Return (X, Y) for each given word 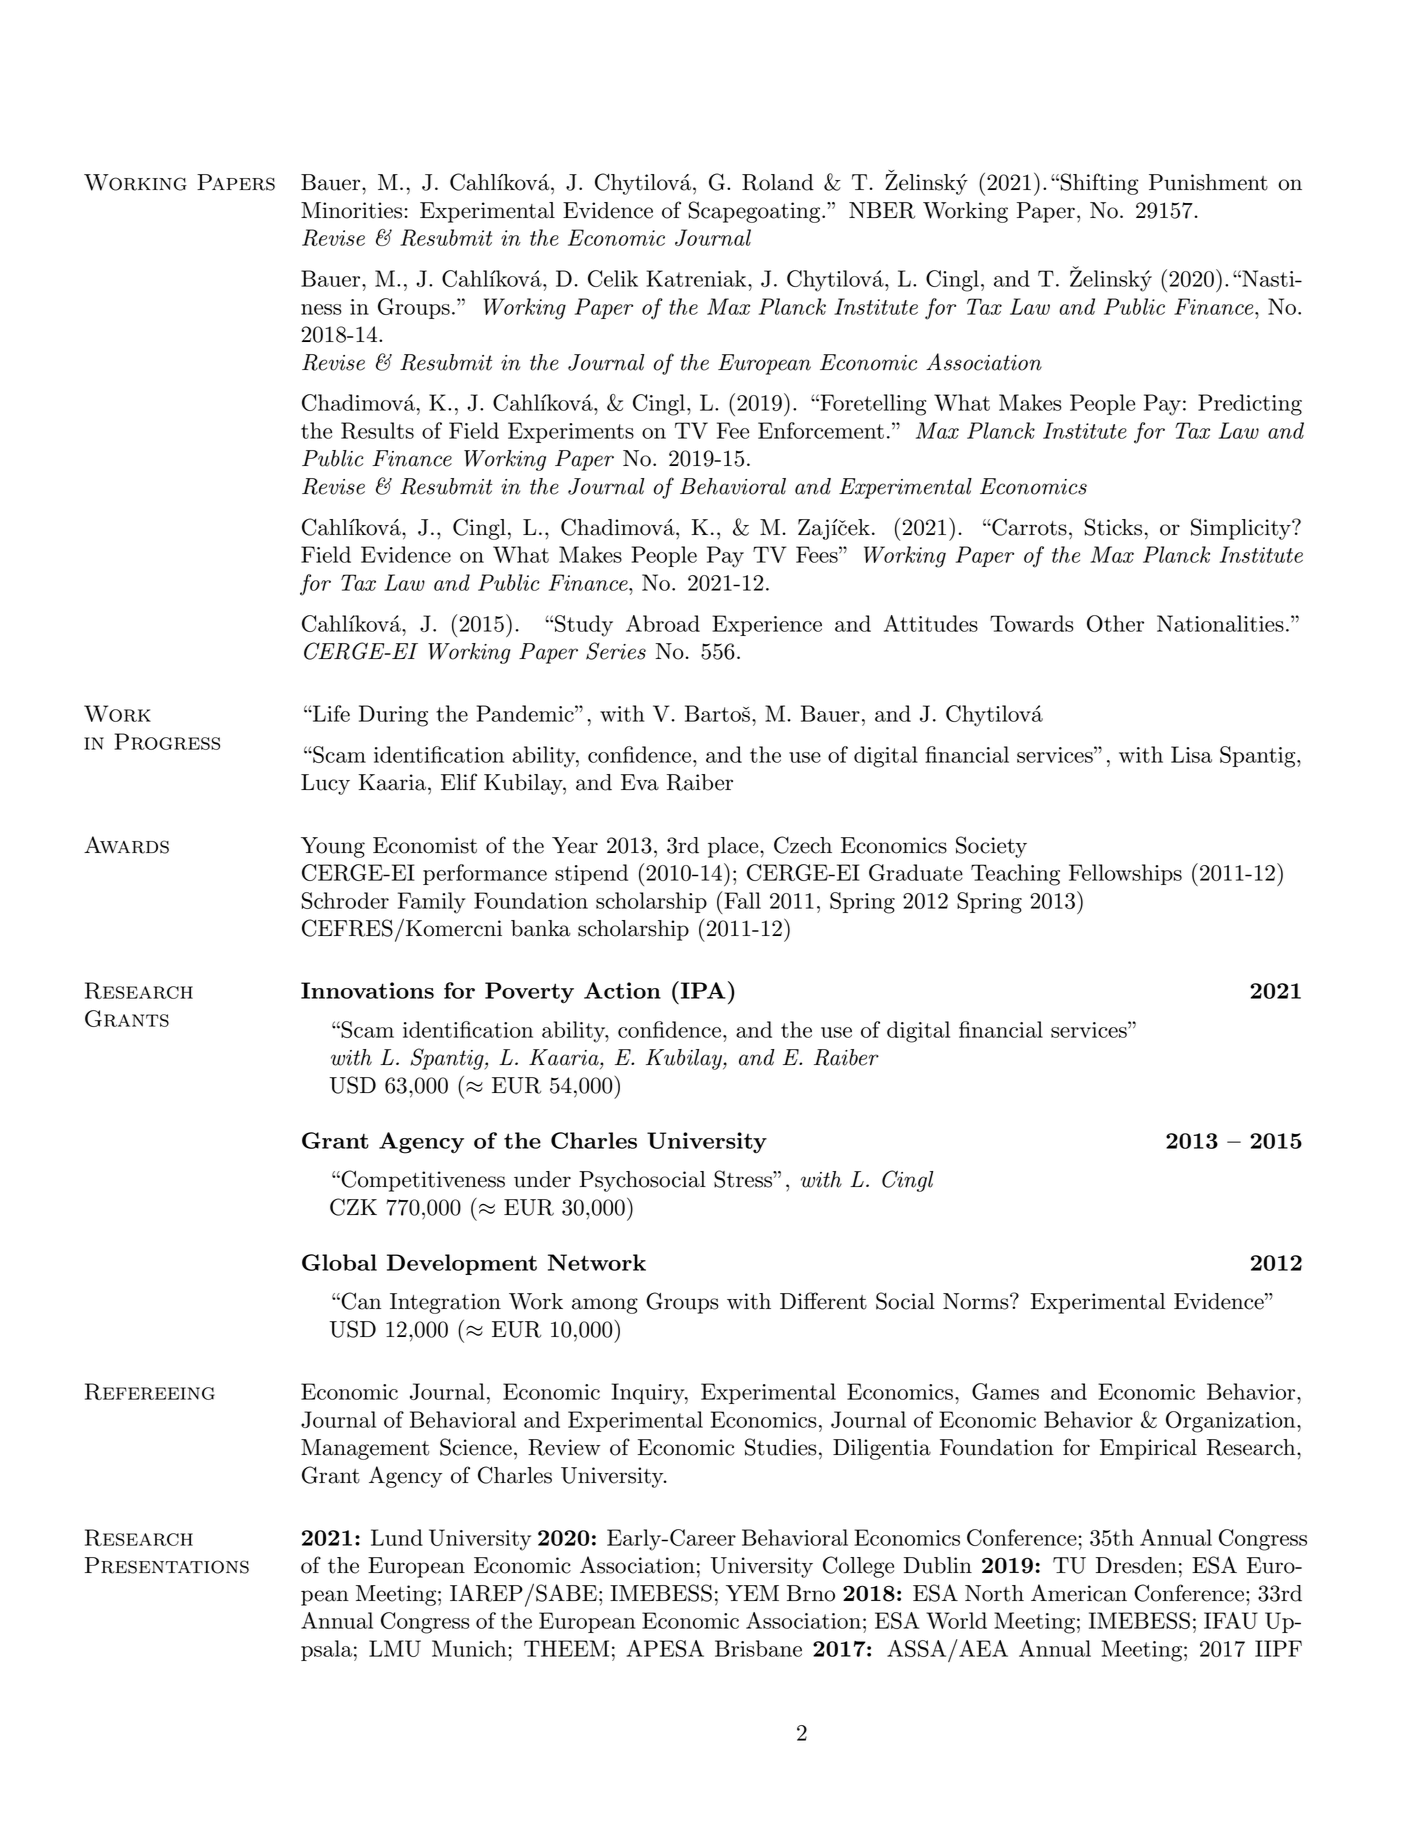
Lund (397, 1537)
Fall (741, 900)
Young (333, 847)
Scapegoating (756, 212)
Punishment (1208, 182)
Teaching (1015, 875)
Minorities (351, 210)
